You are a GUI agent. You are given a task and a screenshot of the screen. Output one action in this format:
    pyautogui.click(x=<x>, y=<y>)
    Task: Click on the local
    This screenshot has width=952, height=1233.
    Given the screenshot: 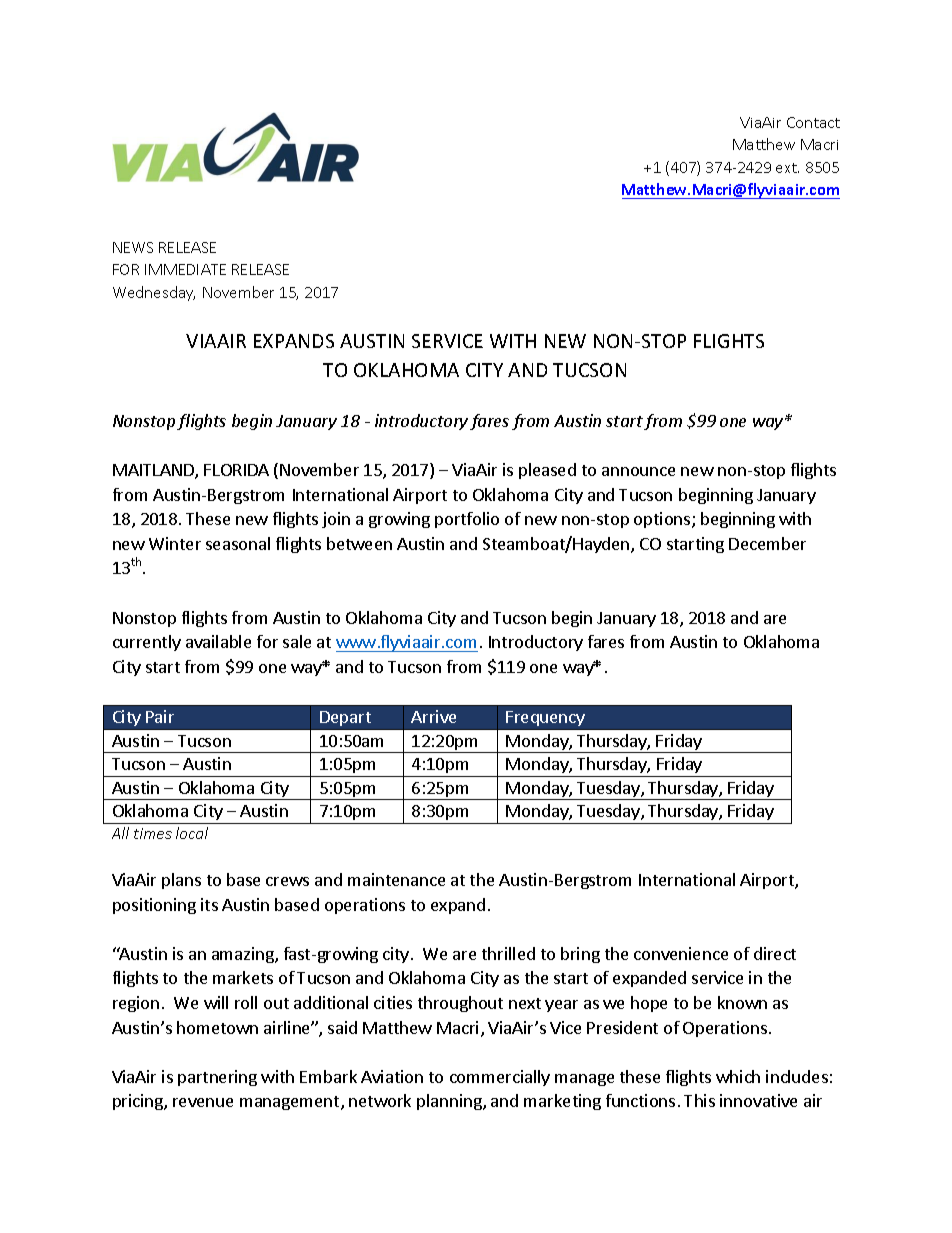 What is the action you would take?
    pyautogui.click(x=192, y=833)
